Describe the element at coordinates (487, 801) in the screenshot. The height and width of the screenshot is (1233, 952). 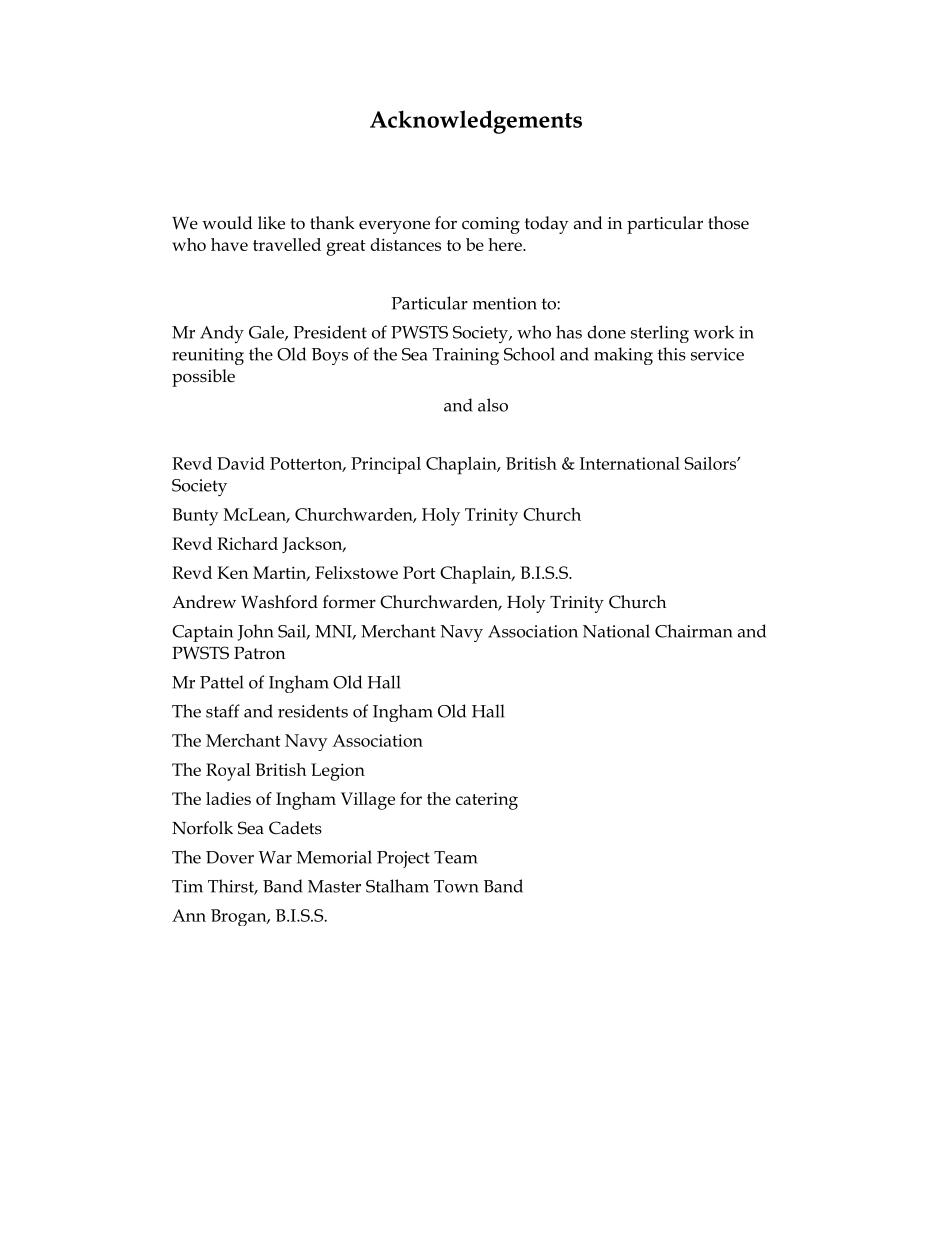
I see `catering` at that location.
